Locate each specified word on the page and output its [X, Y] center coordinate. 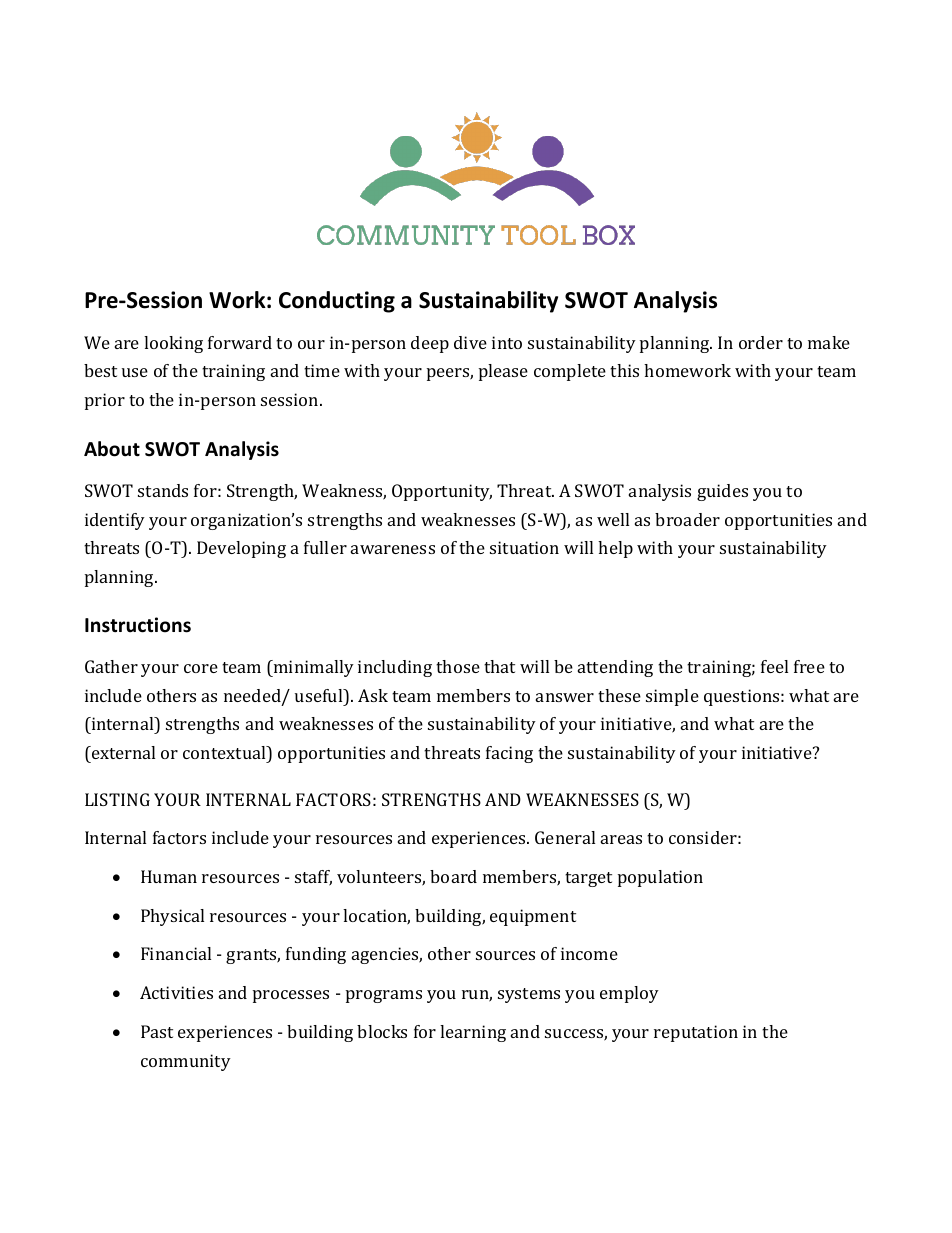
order [761, 342]
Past [157, 1031]
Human [169, 876]
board [453, 876]
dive [470, 342]
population [660, 878]
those [458, 666]
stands [163, 490]
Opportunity [442, 492]
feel [774, 666]
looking [173, 344]
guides [722, 492]
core [201, 668]
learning [473, 1033]
